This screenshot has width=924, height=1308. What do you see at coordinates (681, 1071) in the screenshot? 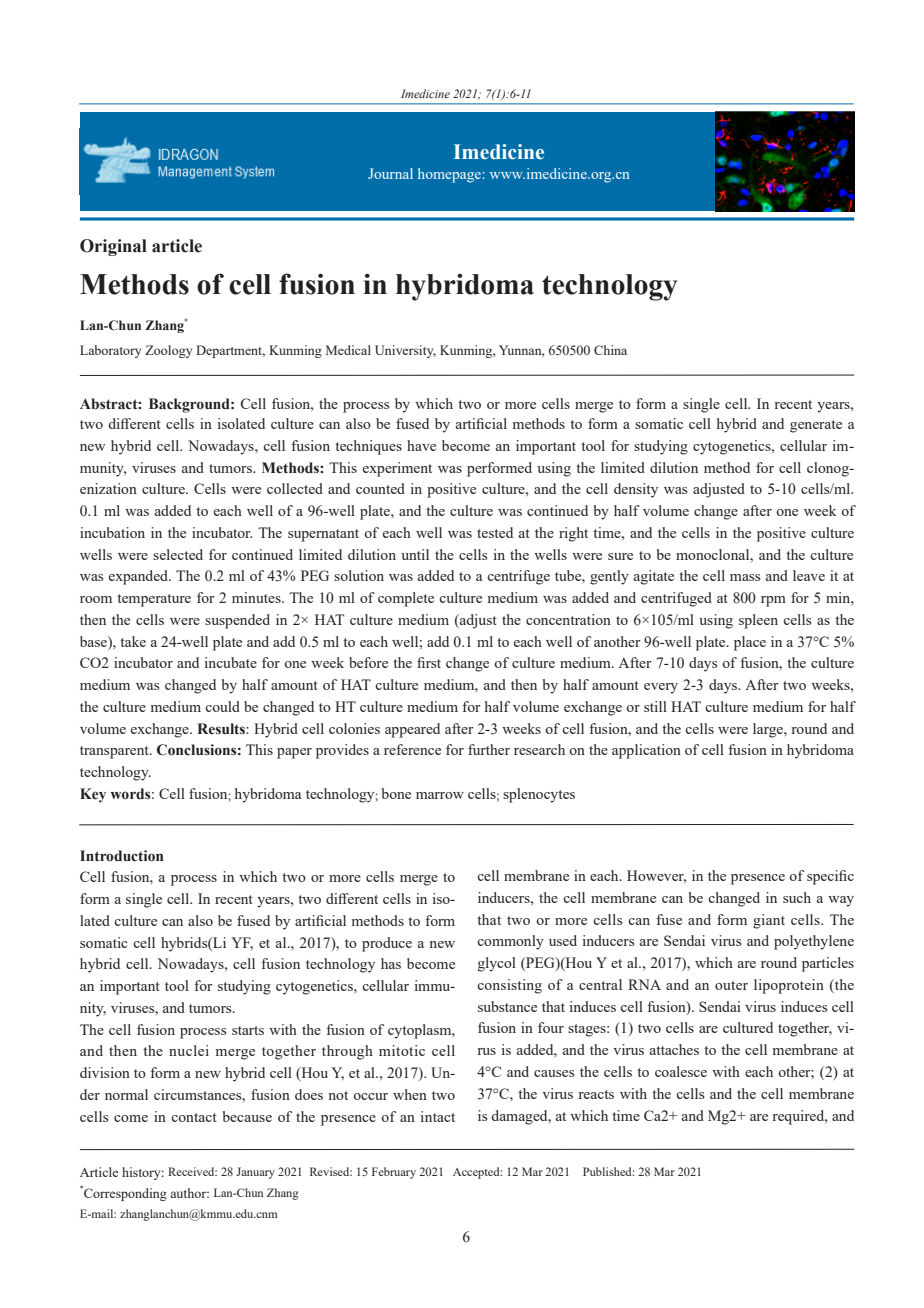
I see `coalesce` at bounding box center [681, 1071].
